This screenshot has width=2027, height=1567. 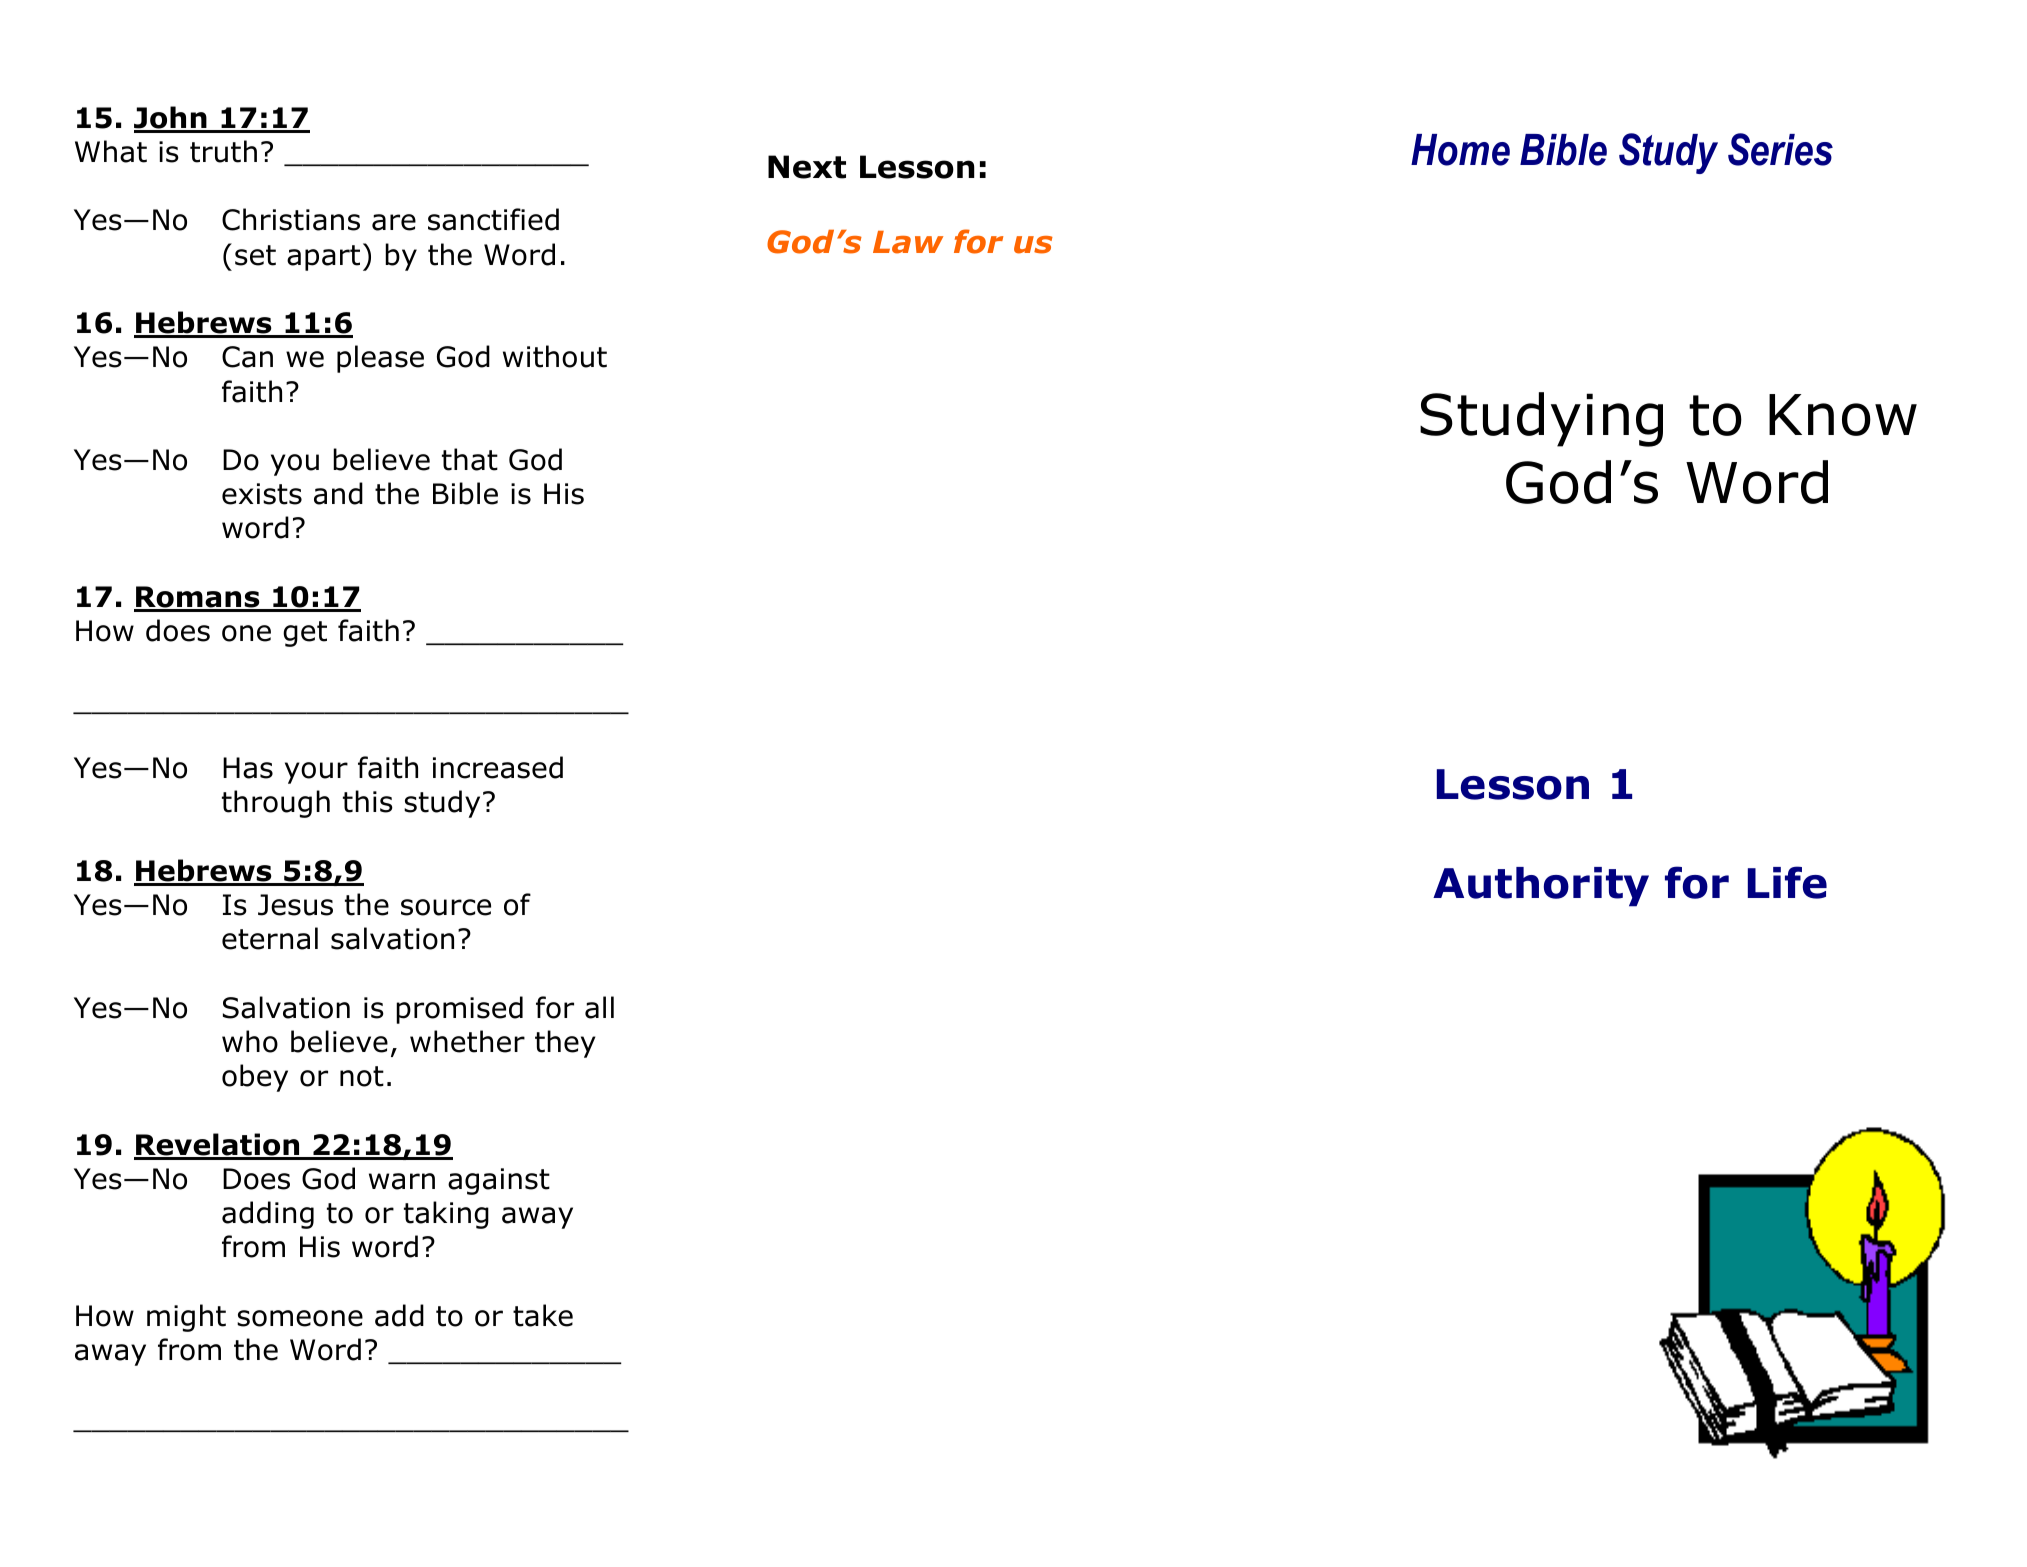 What do you see at coordinates (1843, 415) in the screenshot?
I see `Know` at bounding box center [1843, 415].
